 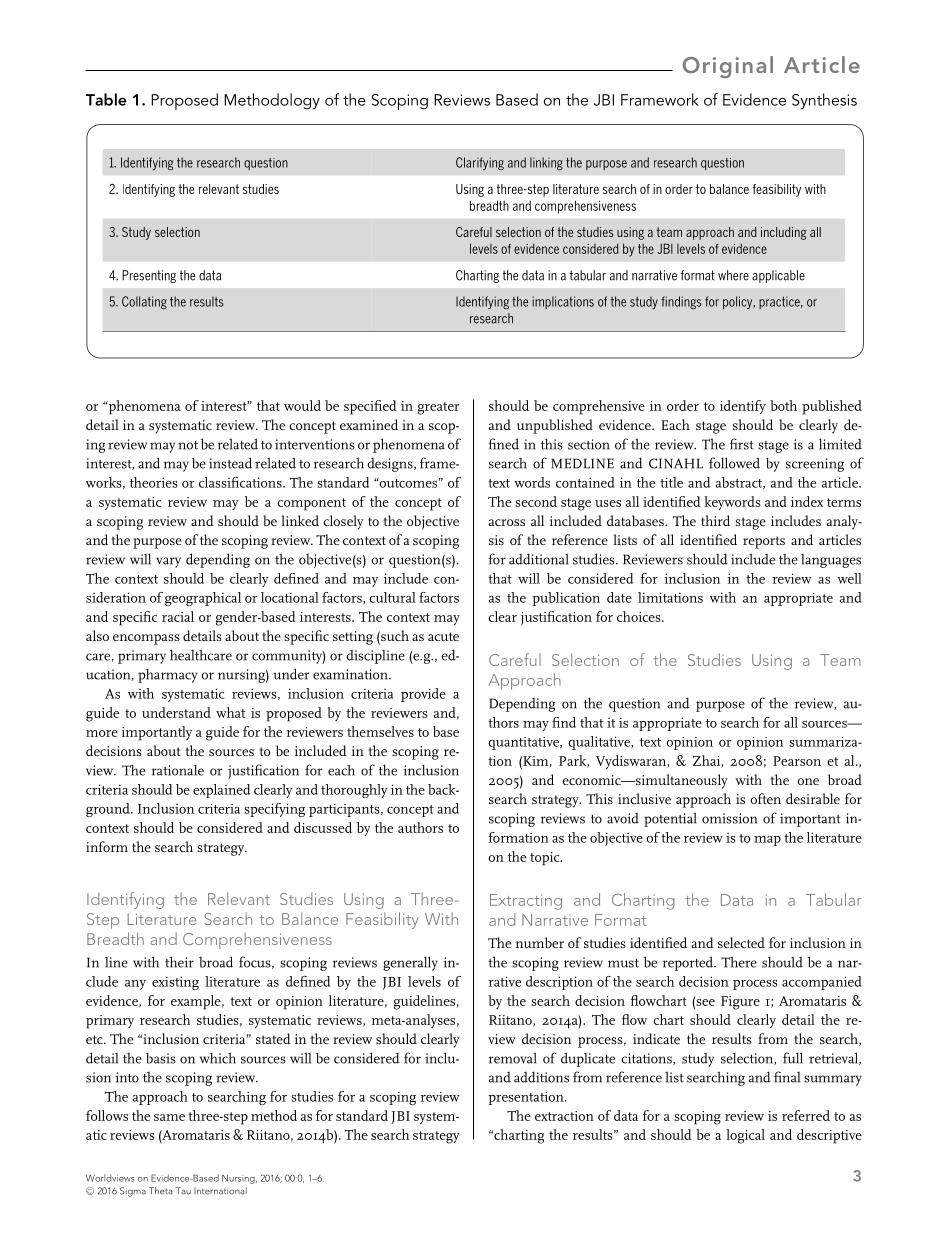 What do you see at coordinates (106, 99) in the image?
I see `Table` at bounding box center [106, 99].
